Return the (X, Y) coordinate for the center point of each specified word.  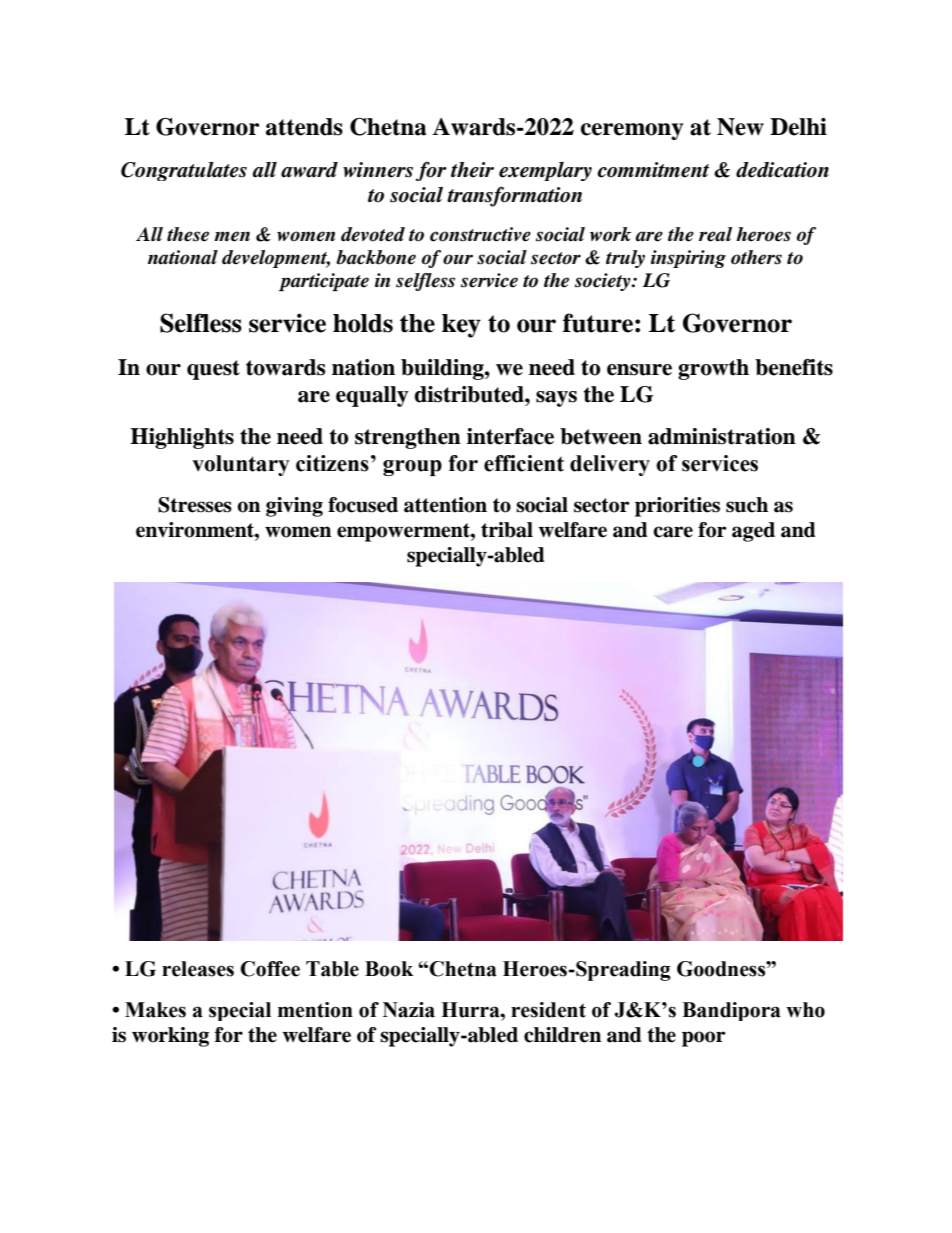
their (472, 170)
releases (198, 969)
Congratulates (184, 171)
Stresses (195, 505)
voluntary (241, 465)
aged (753, 532)
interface (510, 436)
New (740, 127)
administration (722, 436)
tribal (507, 530)
